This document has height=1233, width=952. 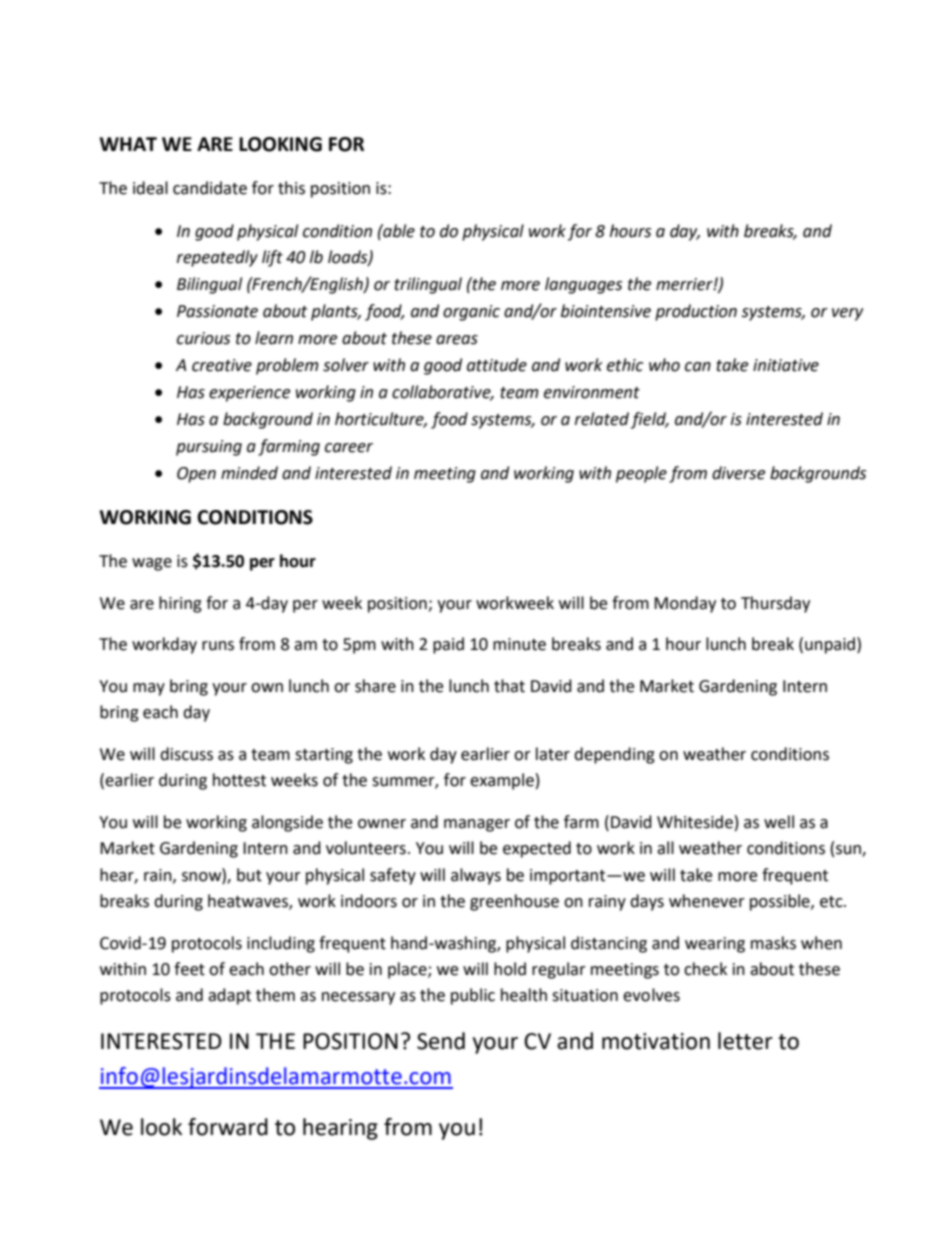 I want to click on letter, so click(x=745, y=1041).
